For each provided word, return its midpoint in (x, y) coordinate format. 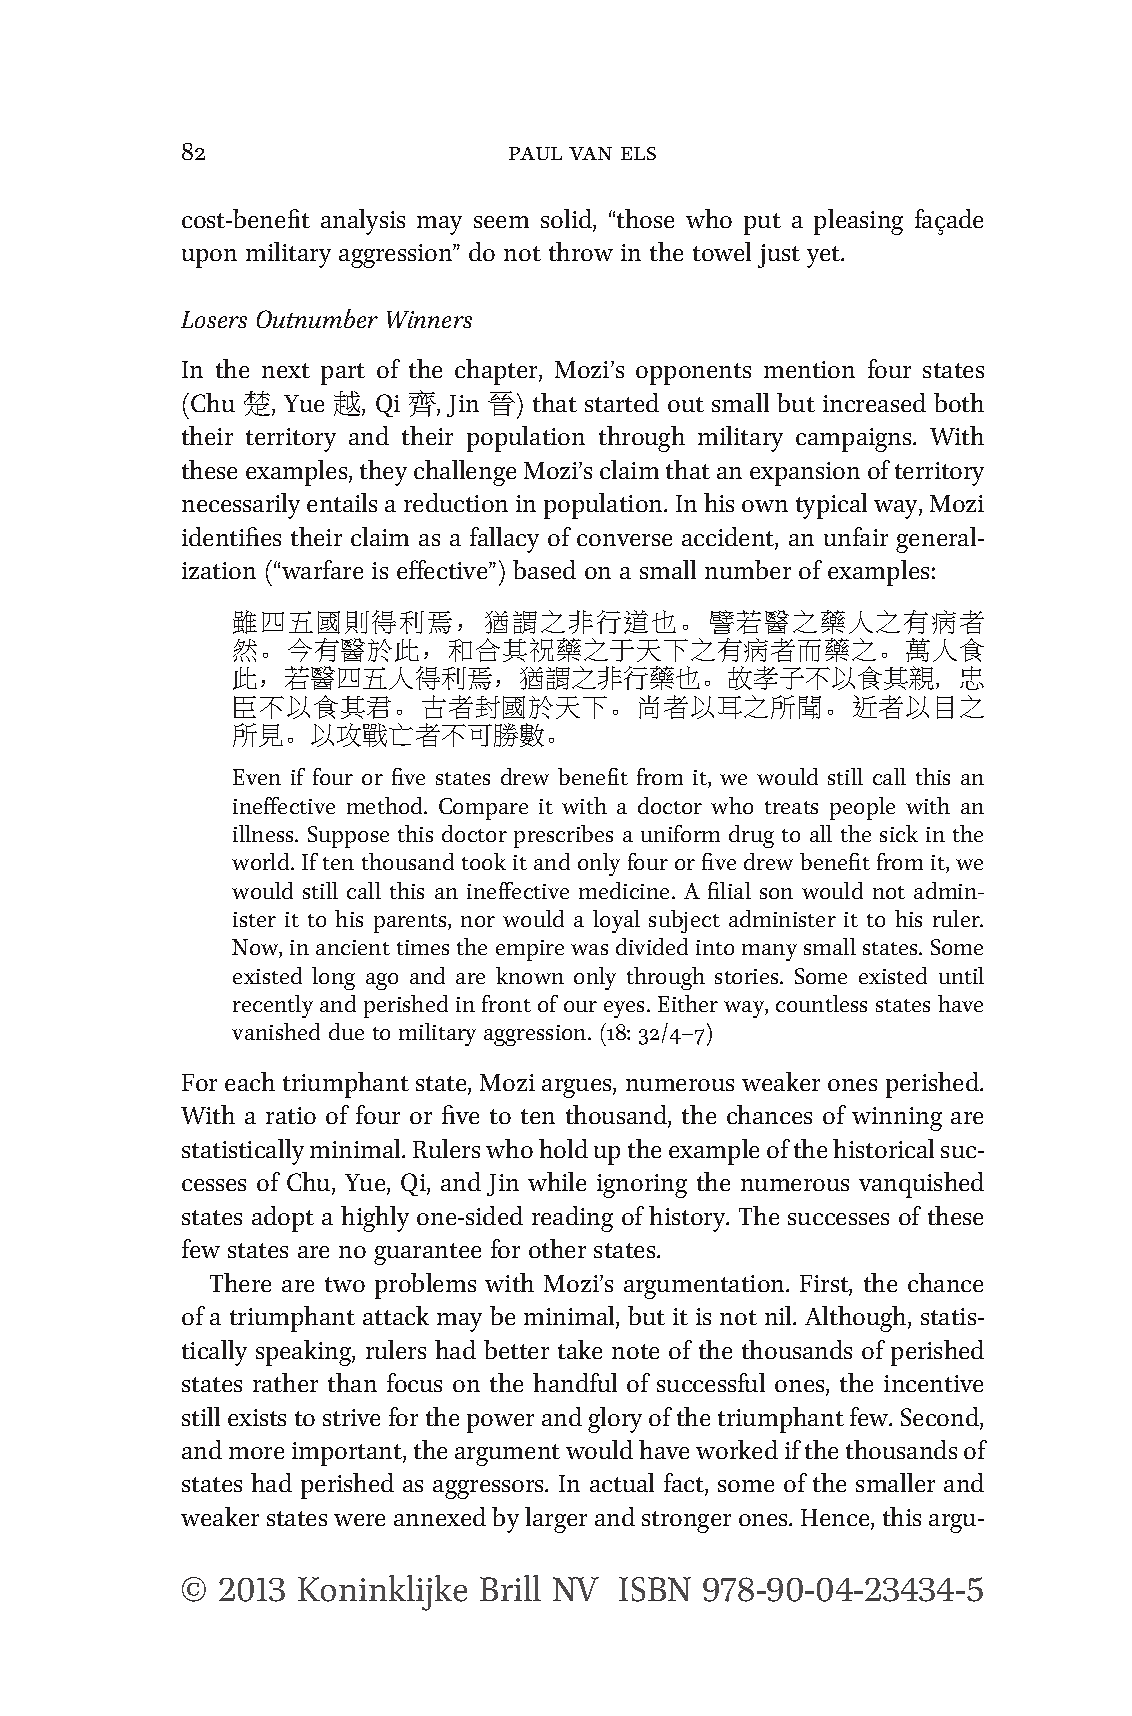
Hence (836, 1519)
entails (342, 502)
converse (624, 540)
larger (556, 1520)
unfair (856, 536)
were (359, 1520)
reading (572, 1219)
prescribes (563, 836)
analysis (363, 222)
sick (899, 833)
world (262, 861)
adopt (283, 1219)
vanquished (921, 1185)
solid (567, 220)
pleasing (858, 222)
